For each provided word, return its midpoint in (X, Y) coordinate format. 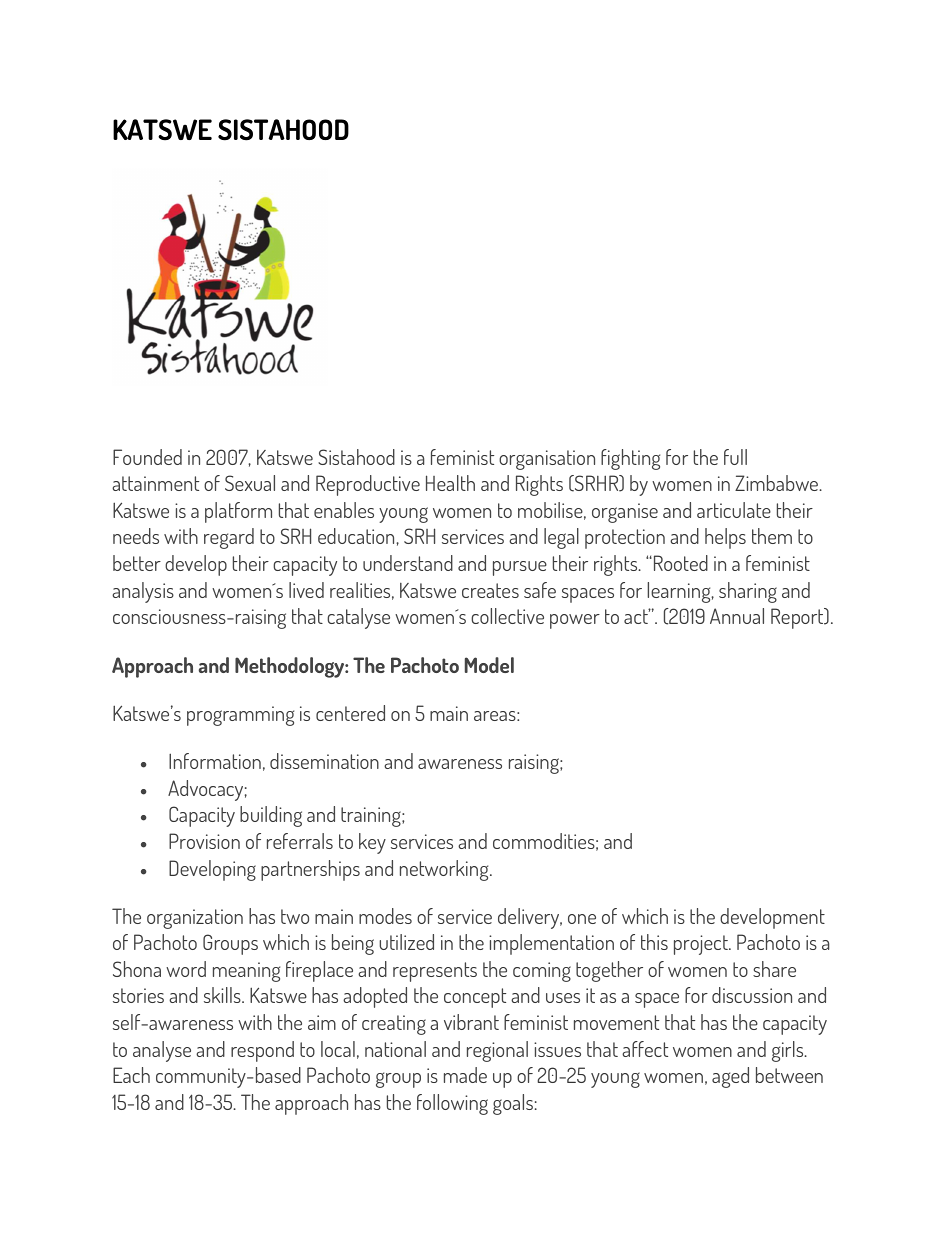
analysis (143, 592)
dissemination (324, 761)
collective (507, 616)
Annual (737, 616)
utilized (406, 942)
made (465, 1075)
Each (131, 1075)
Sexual (250, 483)
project (702, 945)
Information (215, 761)
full (735, 457)
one (582, 919)
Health (450, 483)
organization (195, 919)
